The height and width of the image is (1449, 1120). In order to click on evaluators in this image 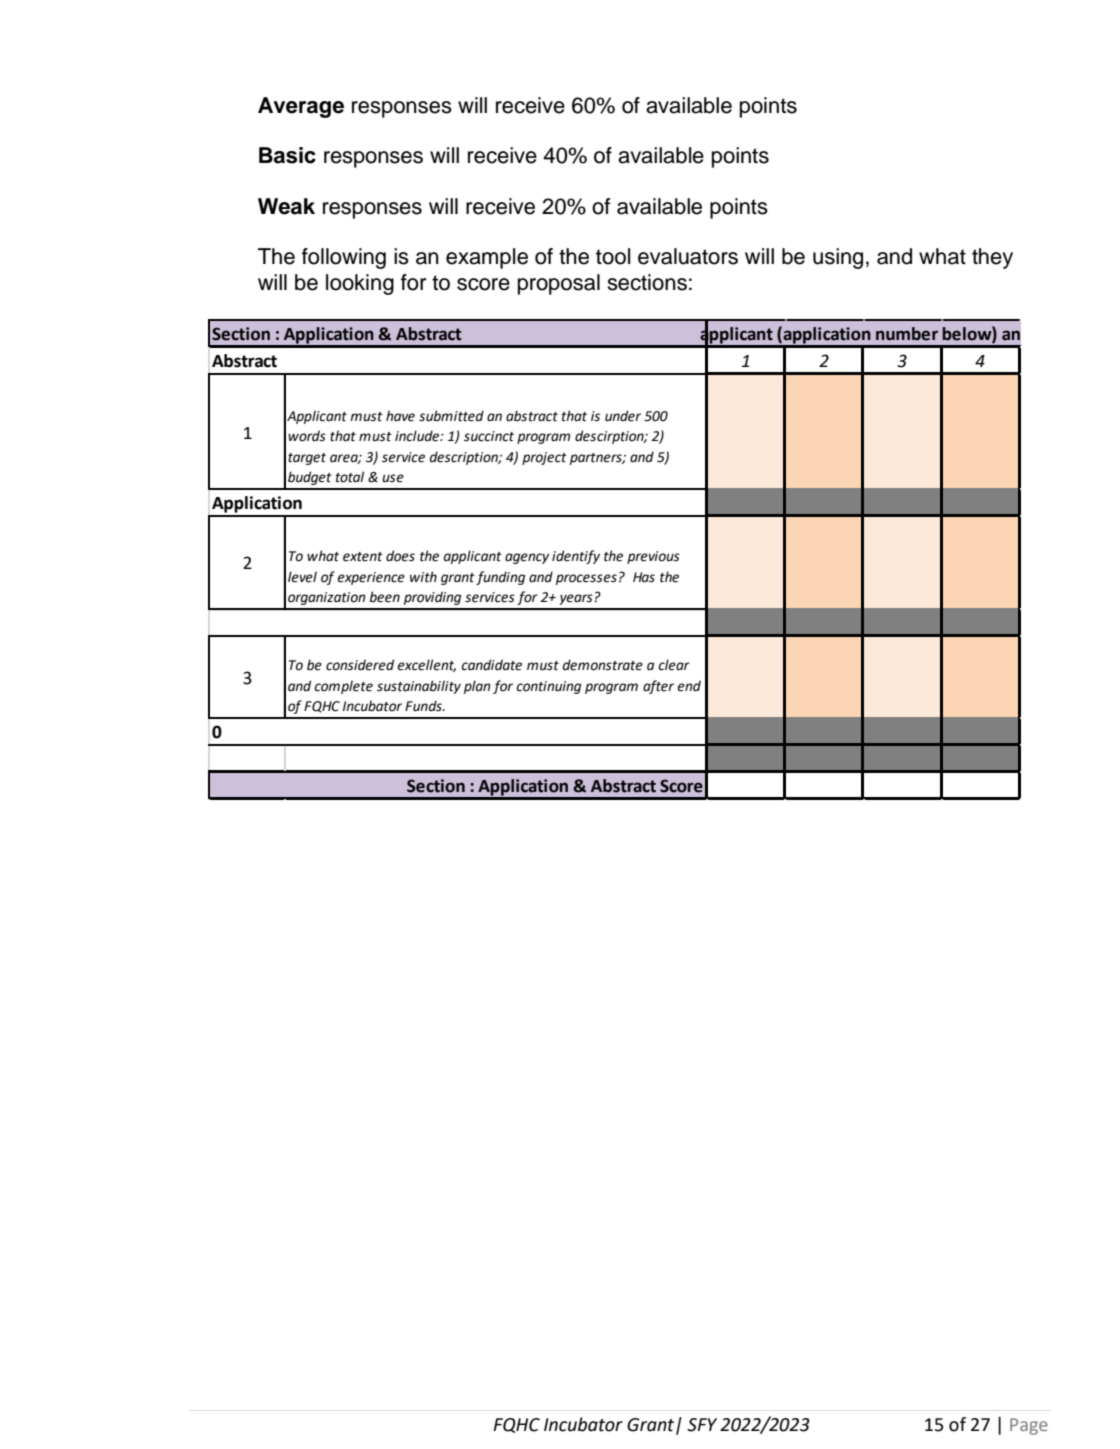, I will do `click(688, 256)`.
